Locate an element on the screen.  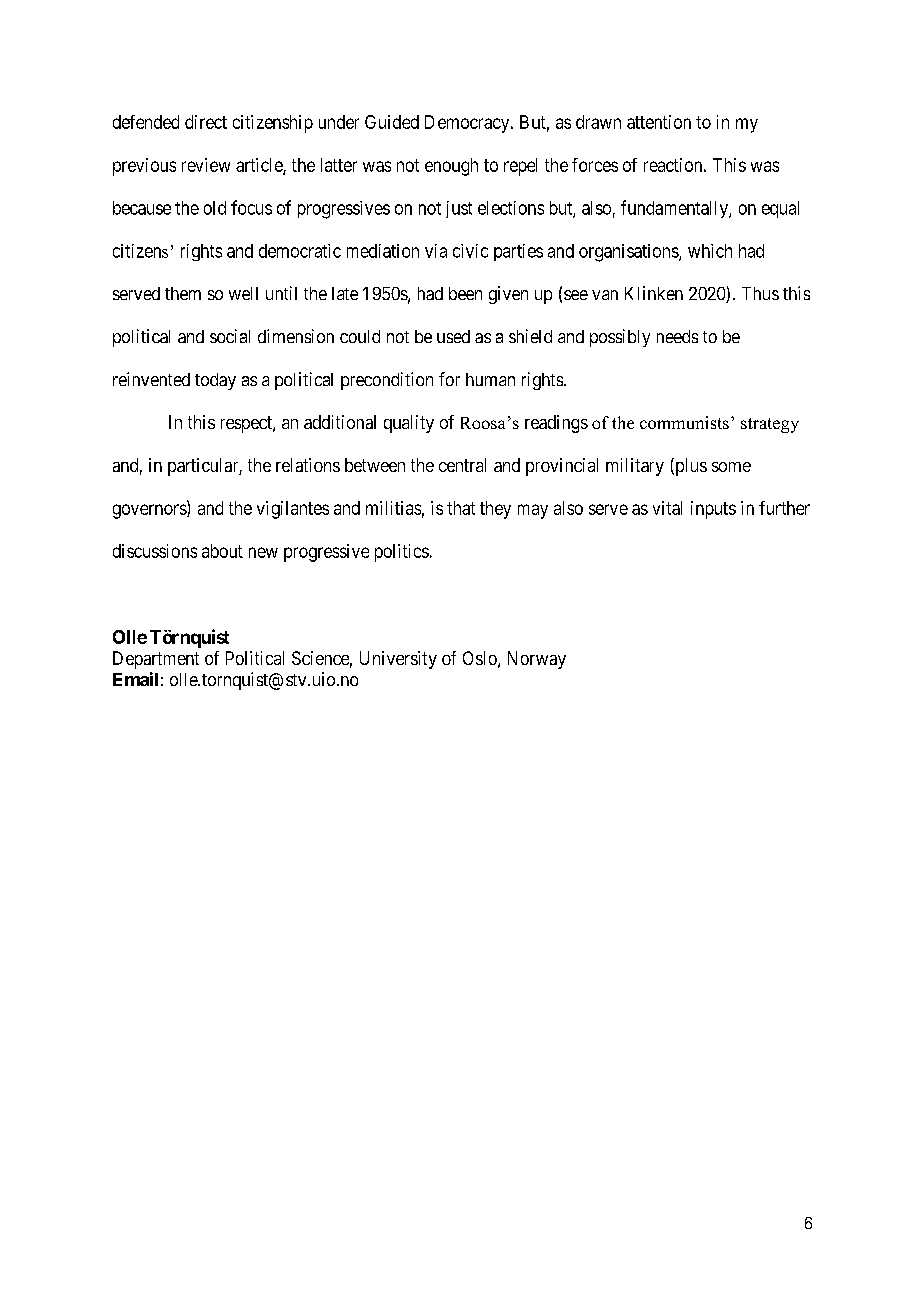
communists is located at coordinates (684, 422).
